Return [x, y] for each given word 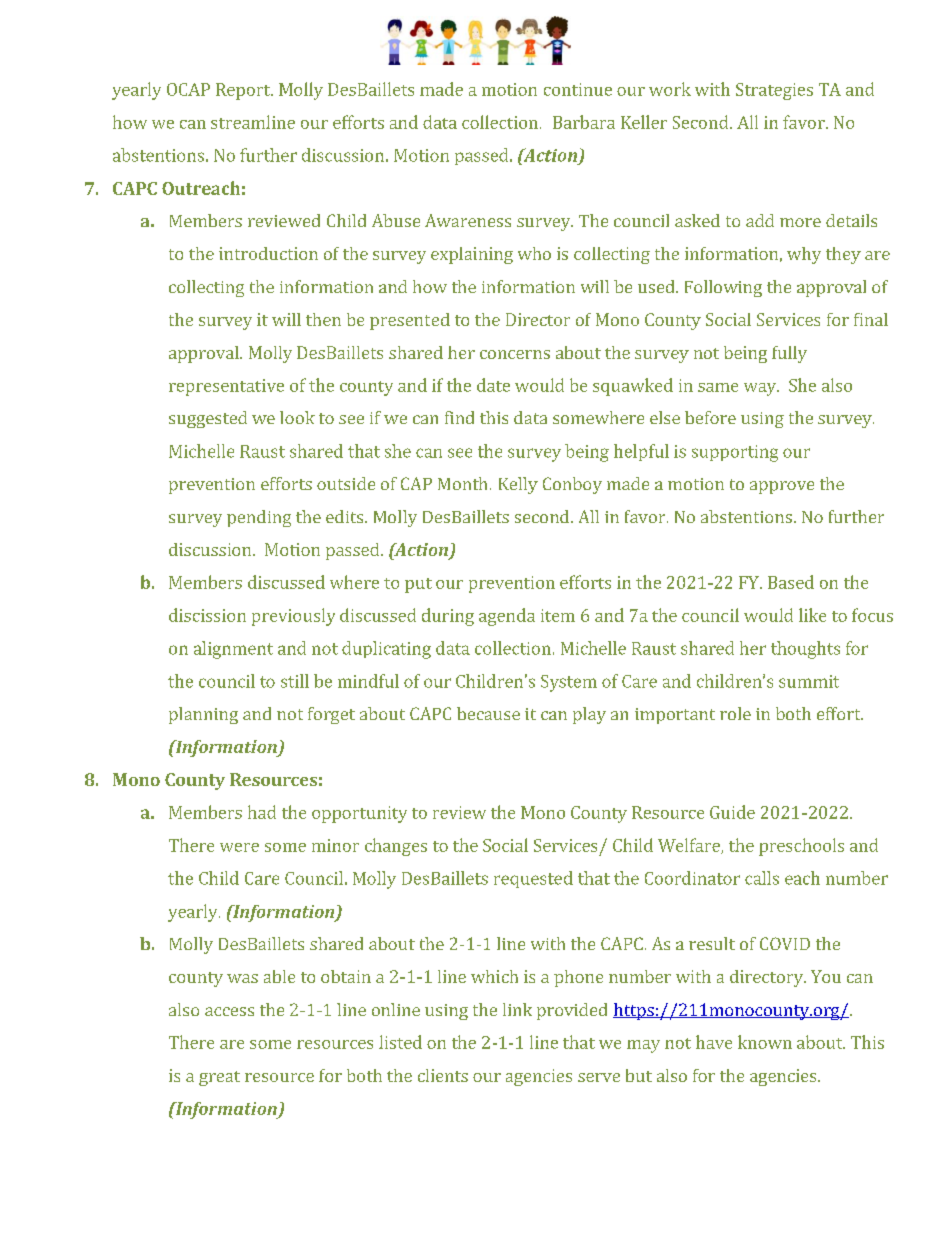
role [735, 713]
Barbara [584, 122]
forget [331, 715]
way [761, 389]
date [493, 385]
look [297, 417]
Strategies [774, 91]
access [229, 1011]
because [488, 713]
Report [244, 91]
